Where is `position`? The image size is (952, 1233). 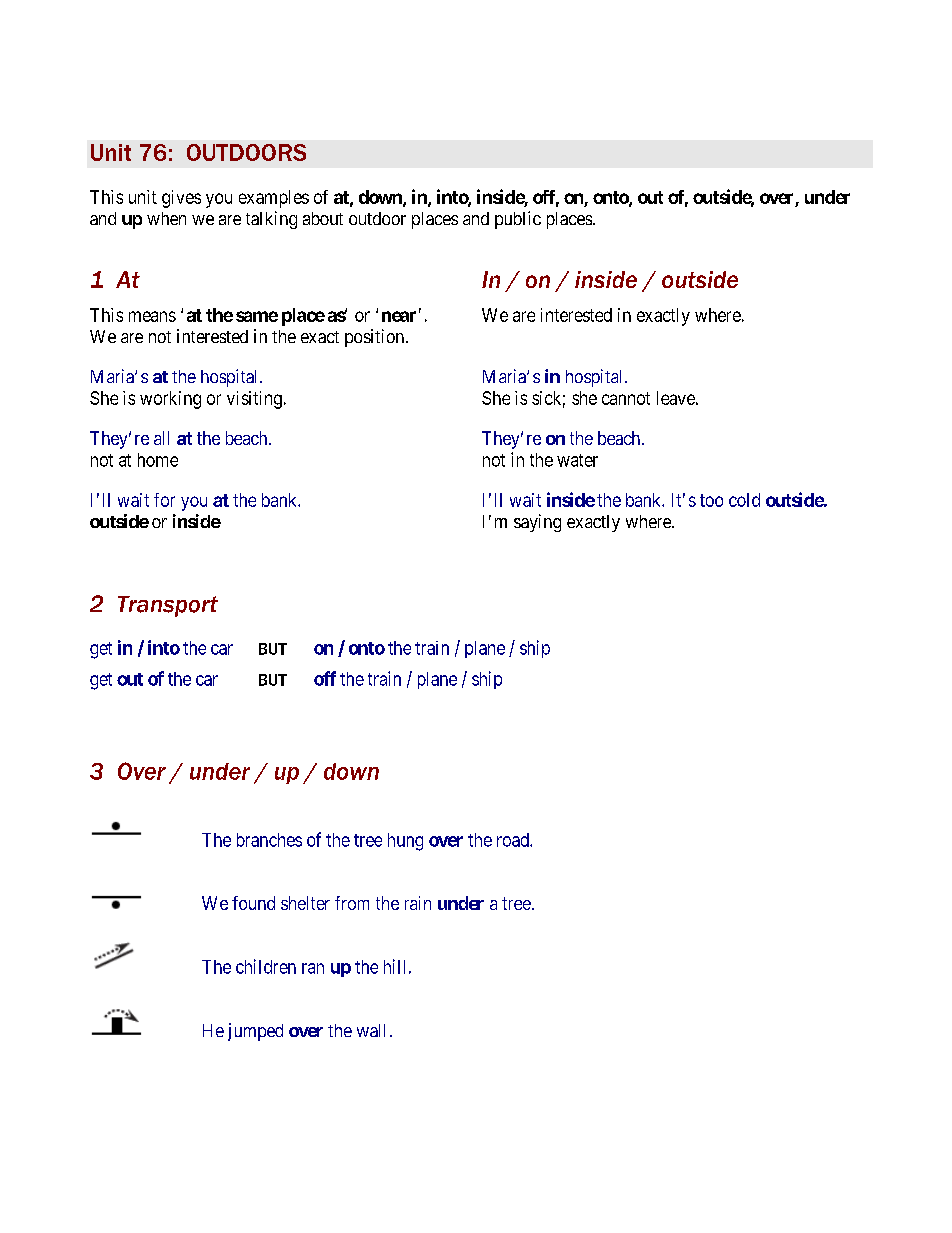 position is located at coordinates (374, 338).
